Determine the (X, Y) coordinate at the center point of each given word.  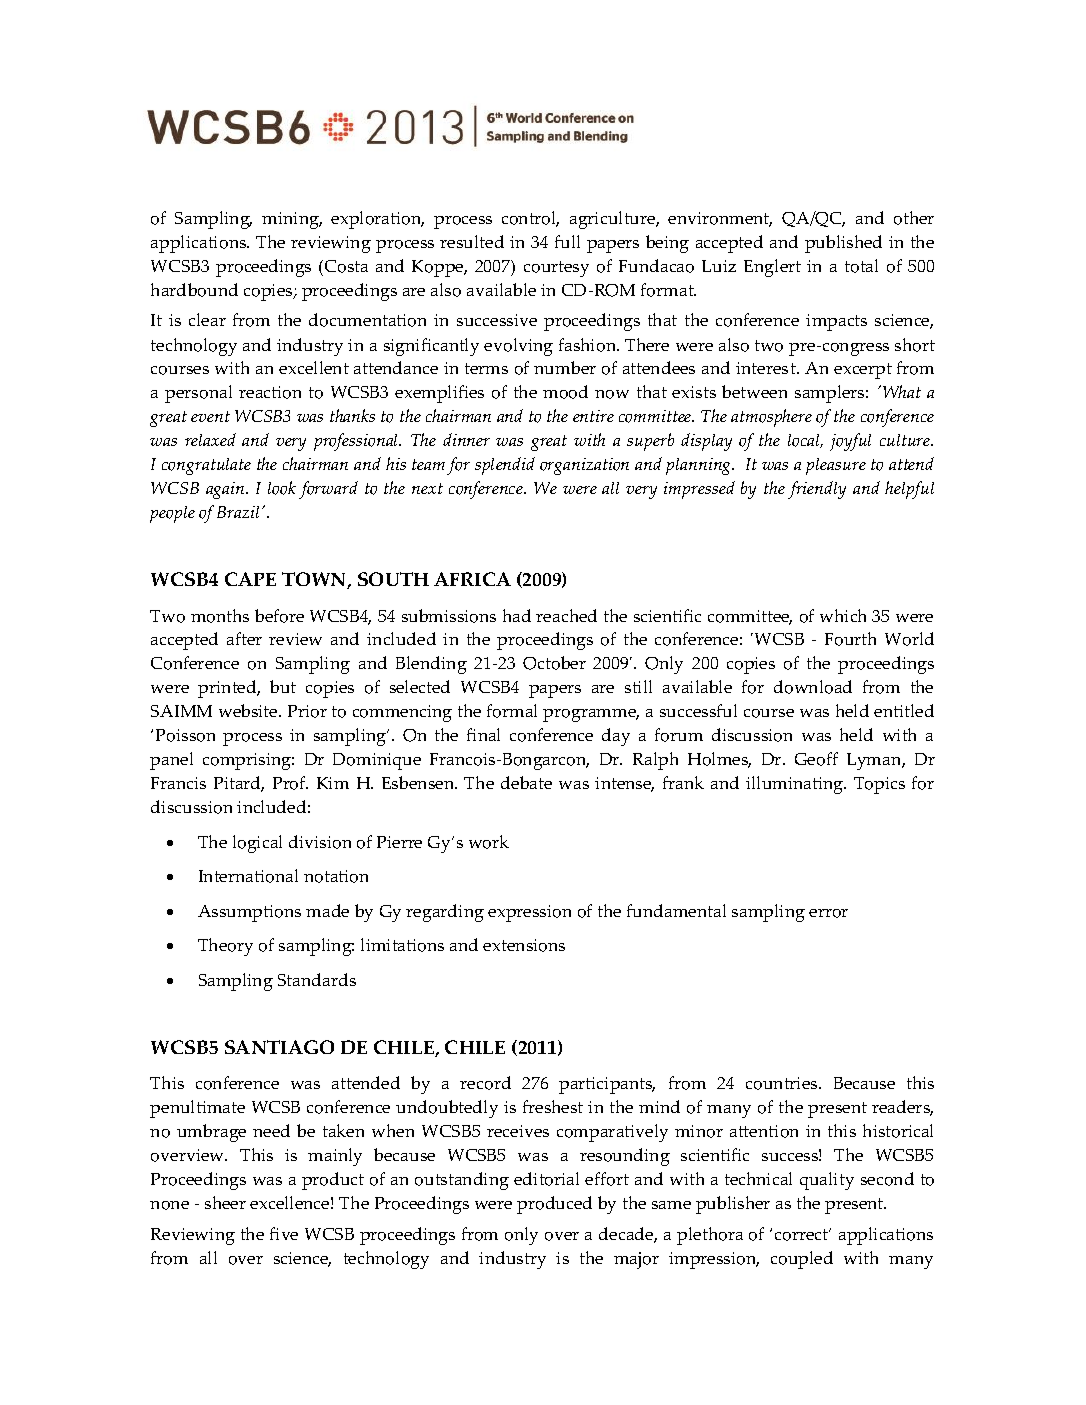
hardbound (194, 290)
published (843, 244)
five (284, 1233)
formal (512, 711)
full (567, 241)
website (249, 710)
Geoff (816, 759)
